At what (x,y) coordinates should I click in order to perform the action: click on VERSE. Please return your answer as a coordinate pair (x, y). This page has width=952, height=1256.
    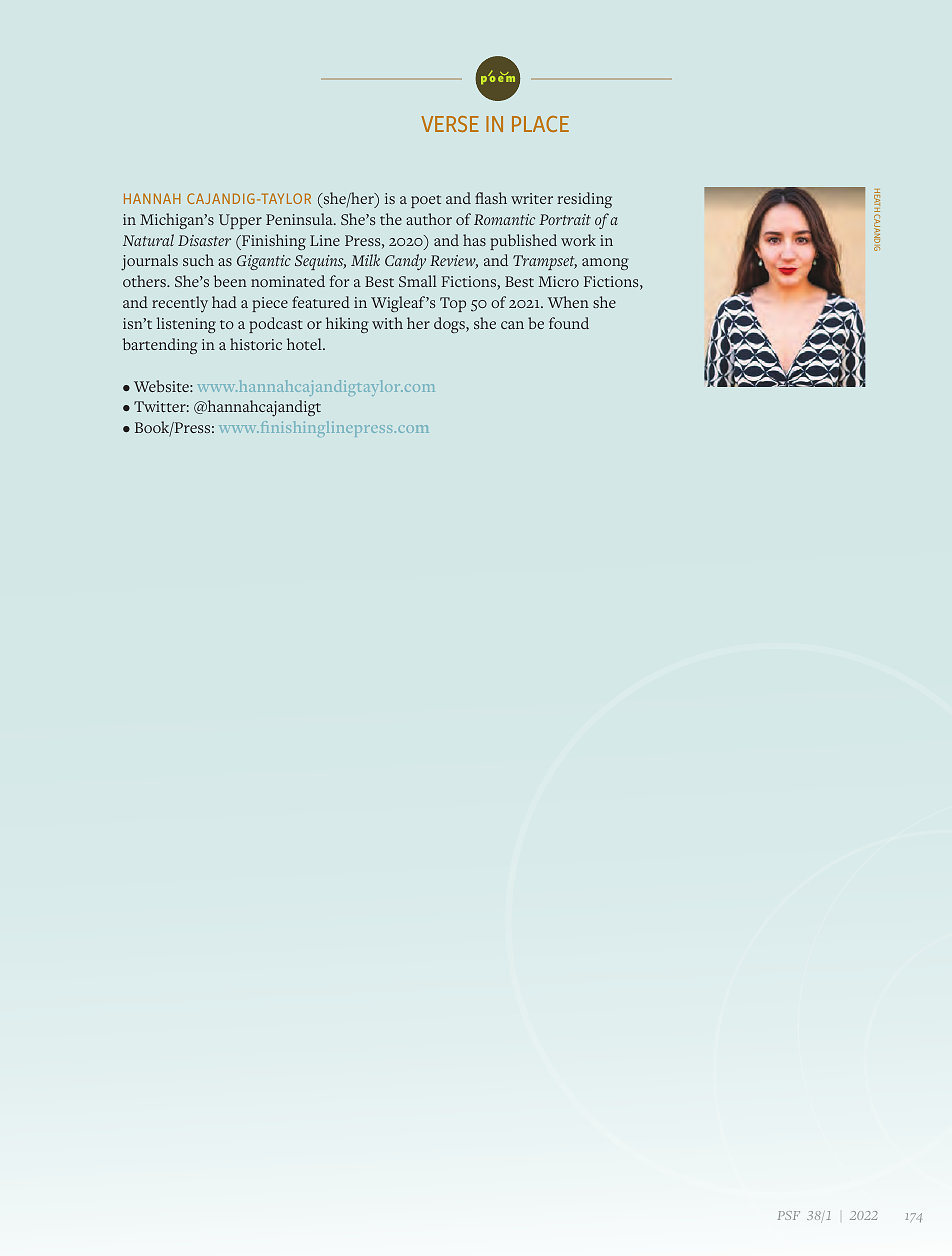
    Looking at the image, I should click on (450, 124).
